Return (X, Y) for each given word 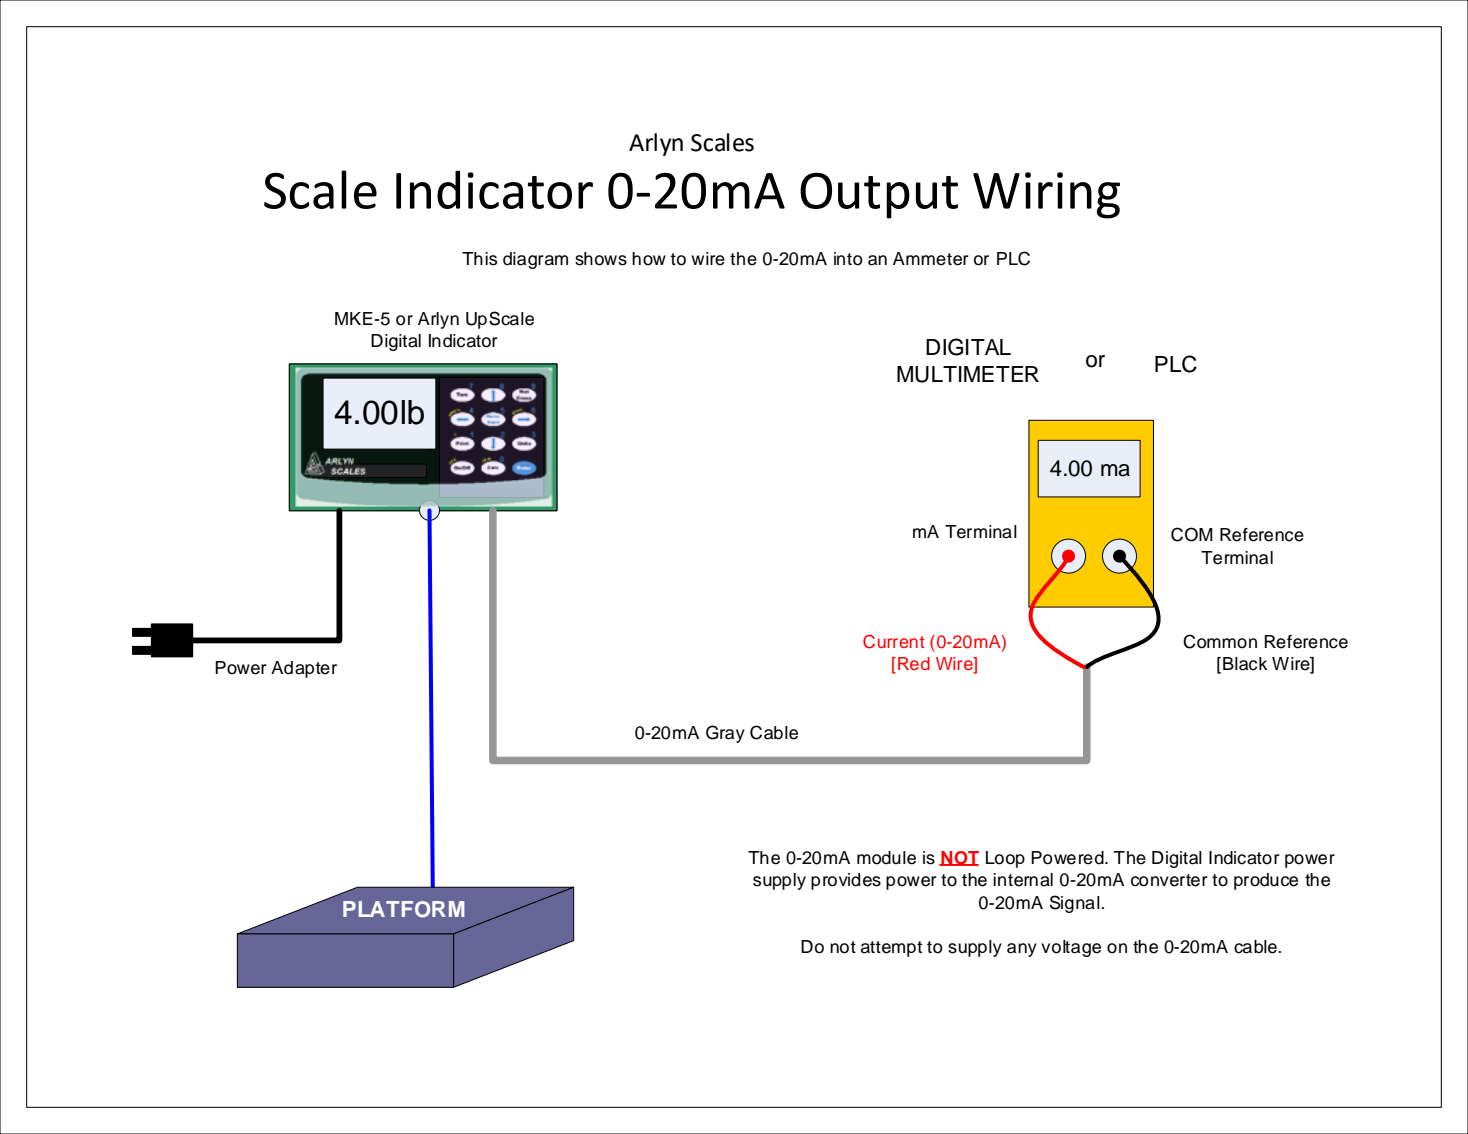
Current (894, 641)
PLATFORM (404, 909)
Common (1220, 641)
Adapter (304, 669)
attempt (891, 949)
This (479, 259)
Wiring (1046, 195)
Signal (1076, 904)
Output (879, 195)
